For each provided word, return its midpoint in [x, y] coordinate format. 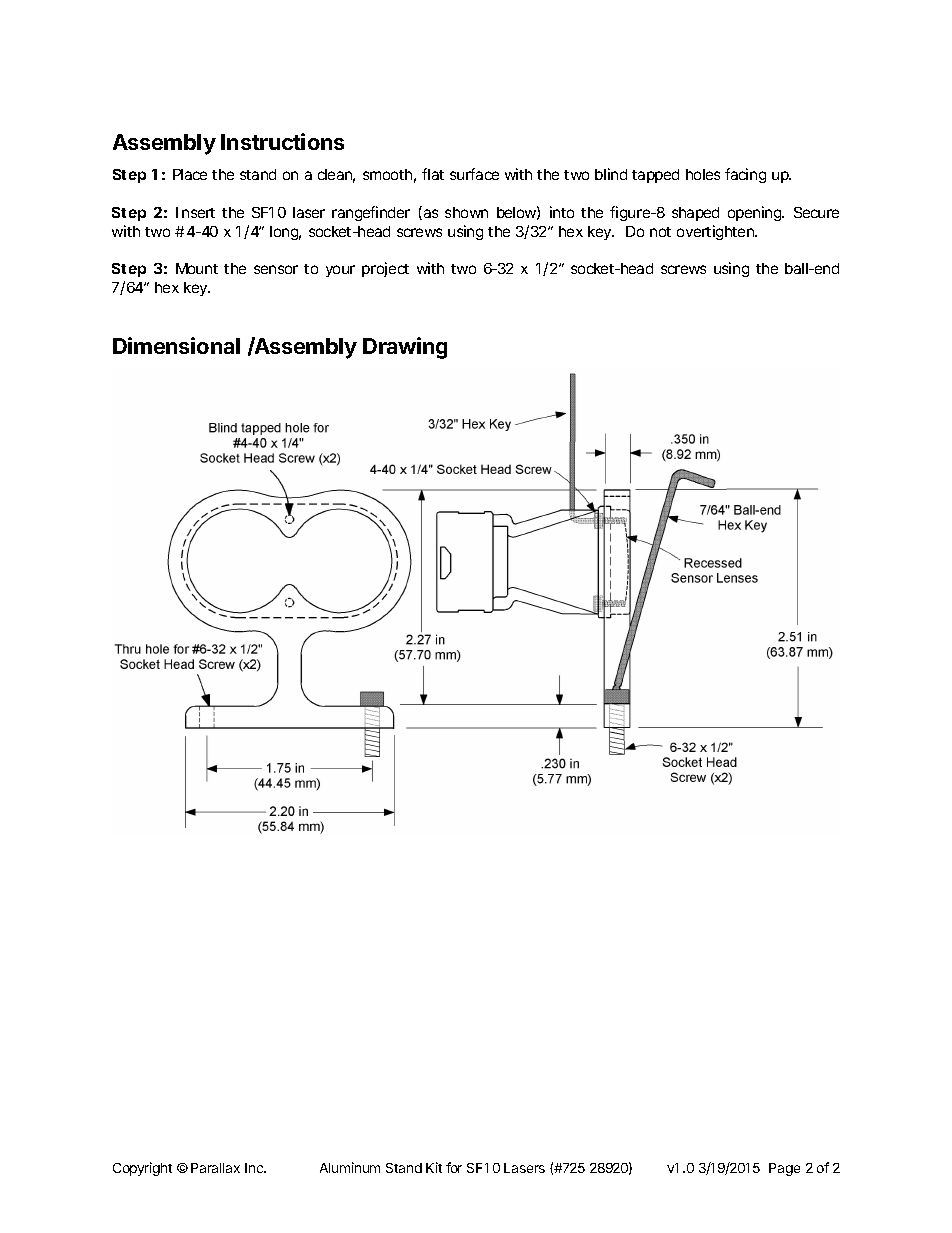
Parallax [215, 1168]
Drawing [405, 348]
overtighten [717, 232]
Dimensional [176, 345]
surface [474, 174]
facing [745, 175]
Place [190, 174]
